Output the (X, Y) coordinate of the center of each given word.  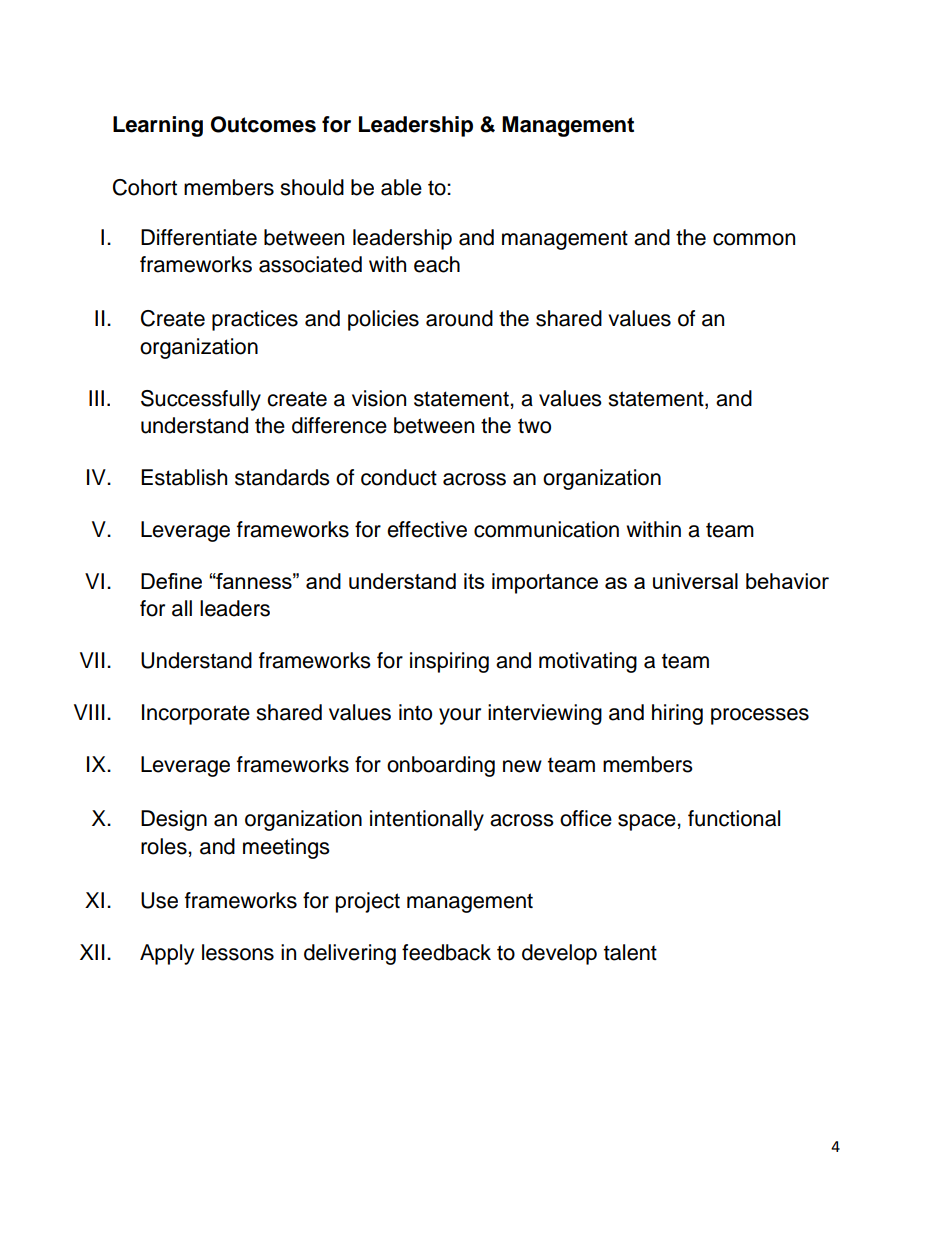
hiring (677, 714)
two (534, 426)
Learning (158, 126)
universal (695, 581)
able (401, 187)
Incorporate (196, 714)
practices (255, 320)
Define (171, 581)
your (460, 716)
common (754, 239)
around (459, 318)
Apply (167, 954)
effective (427, 529)
